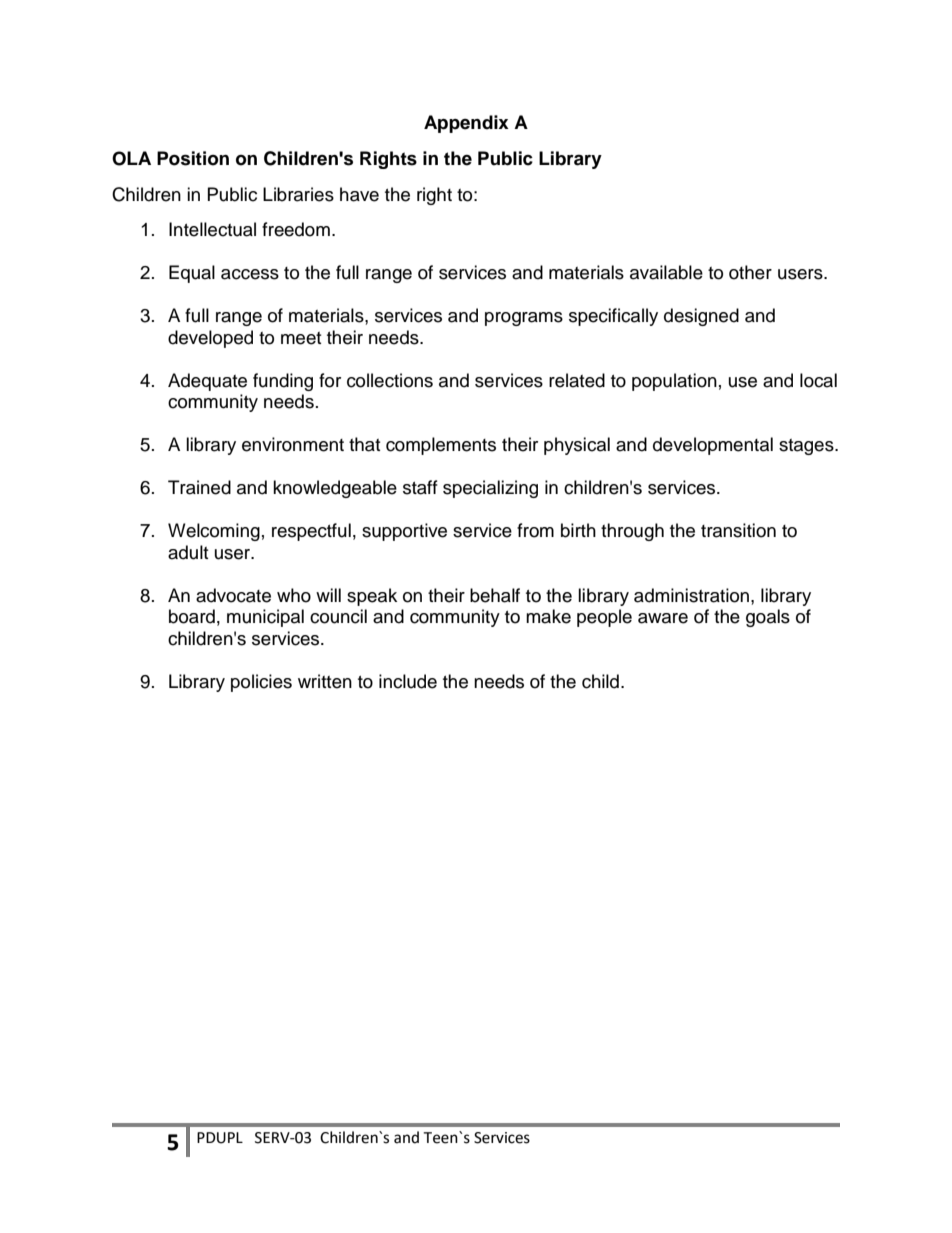 This screenshot has height=1233, width=952. Describe the element at coordinates (193, 158) in the screenshot. I see `Position` at that location.
